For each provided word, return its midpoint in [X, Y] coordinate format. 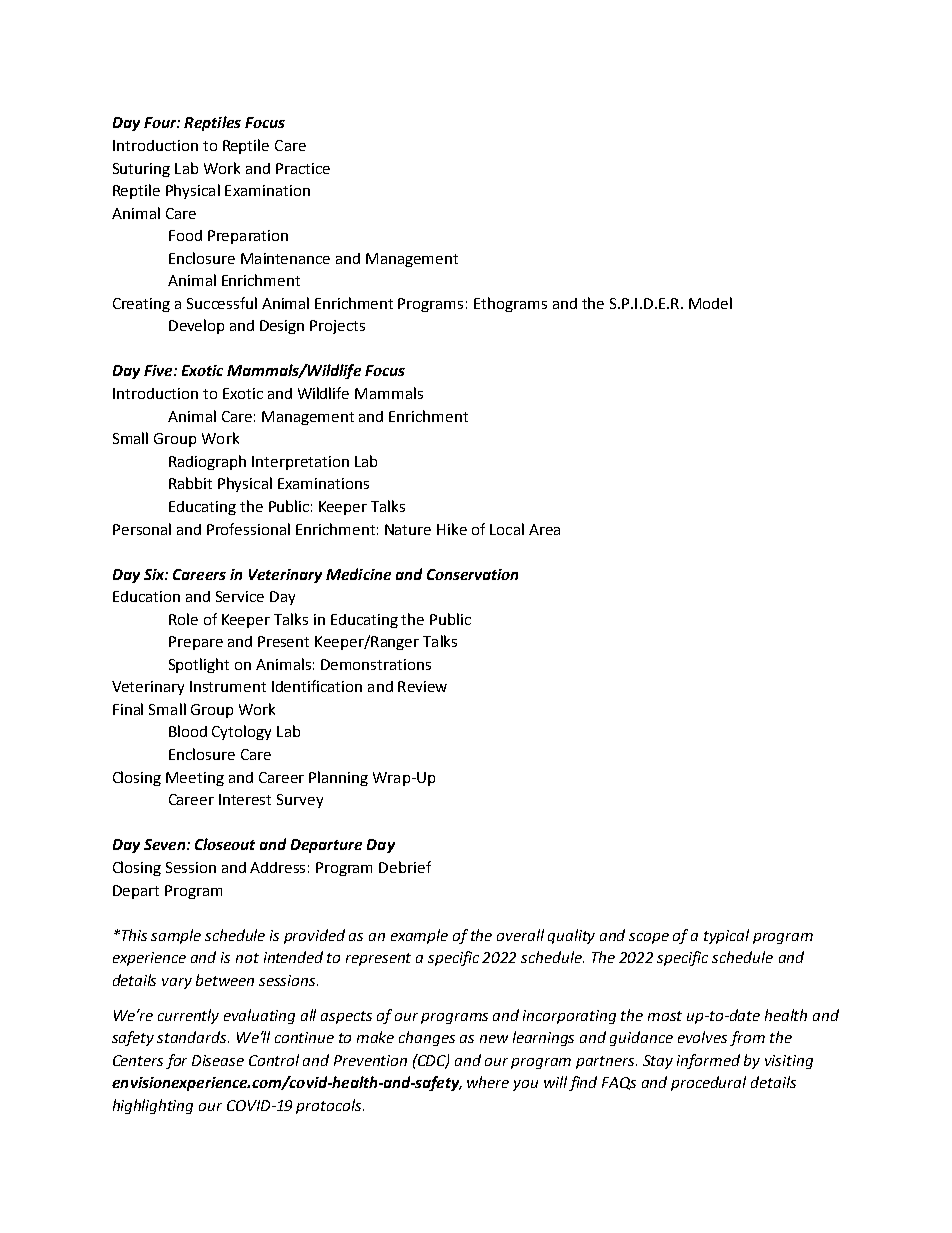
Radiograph [207, 462]
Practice [303, 168]
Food [185, 235]
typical [726, 936]
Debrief [405, 867]
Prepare [196, 643]
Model [710, 303]
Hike [452, 529]
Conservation [472, 574]
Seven [164, 844]
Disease [218, 1060]
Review [422, 686]
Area [544, 529]
